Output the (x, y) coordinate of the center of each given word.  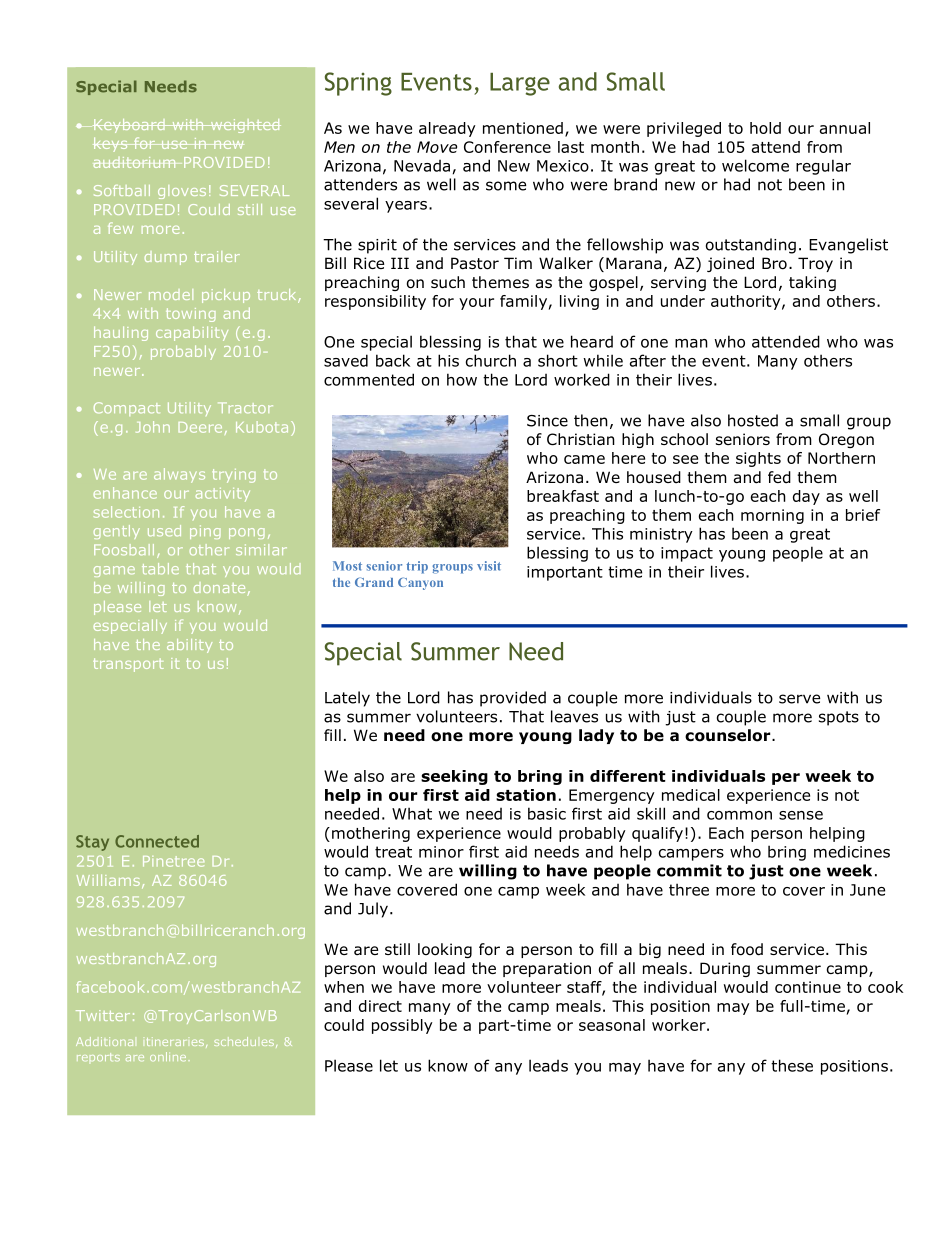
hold (765, 128)
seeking (454, 777)
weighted (244, 126)
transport (128, 665)
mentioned (523, 128)
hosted (753, 420)
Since (547, 421)
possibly (402, 1026)
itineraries (175, 1041)
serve (799, 699)
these (792, 1065)
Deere (200, 427)
